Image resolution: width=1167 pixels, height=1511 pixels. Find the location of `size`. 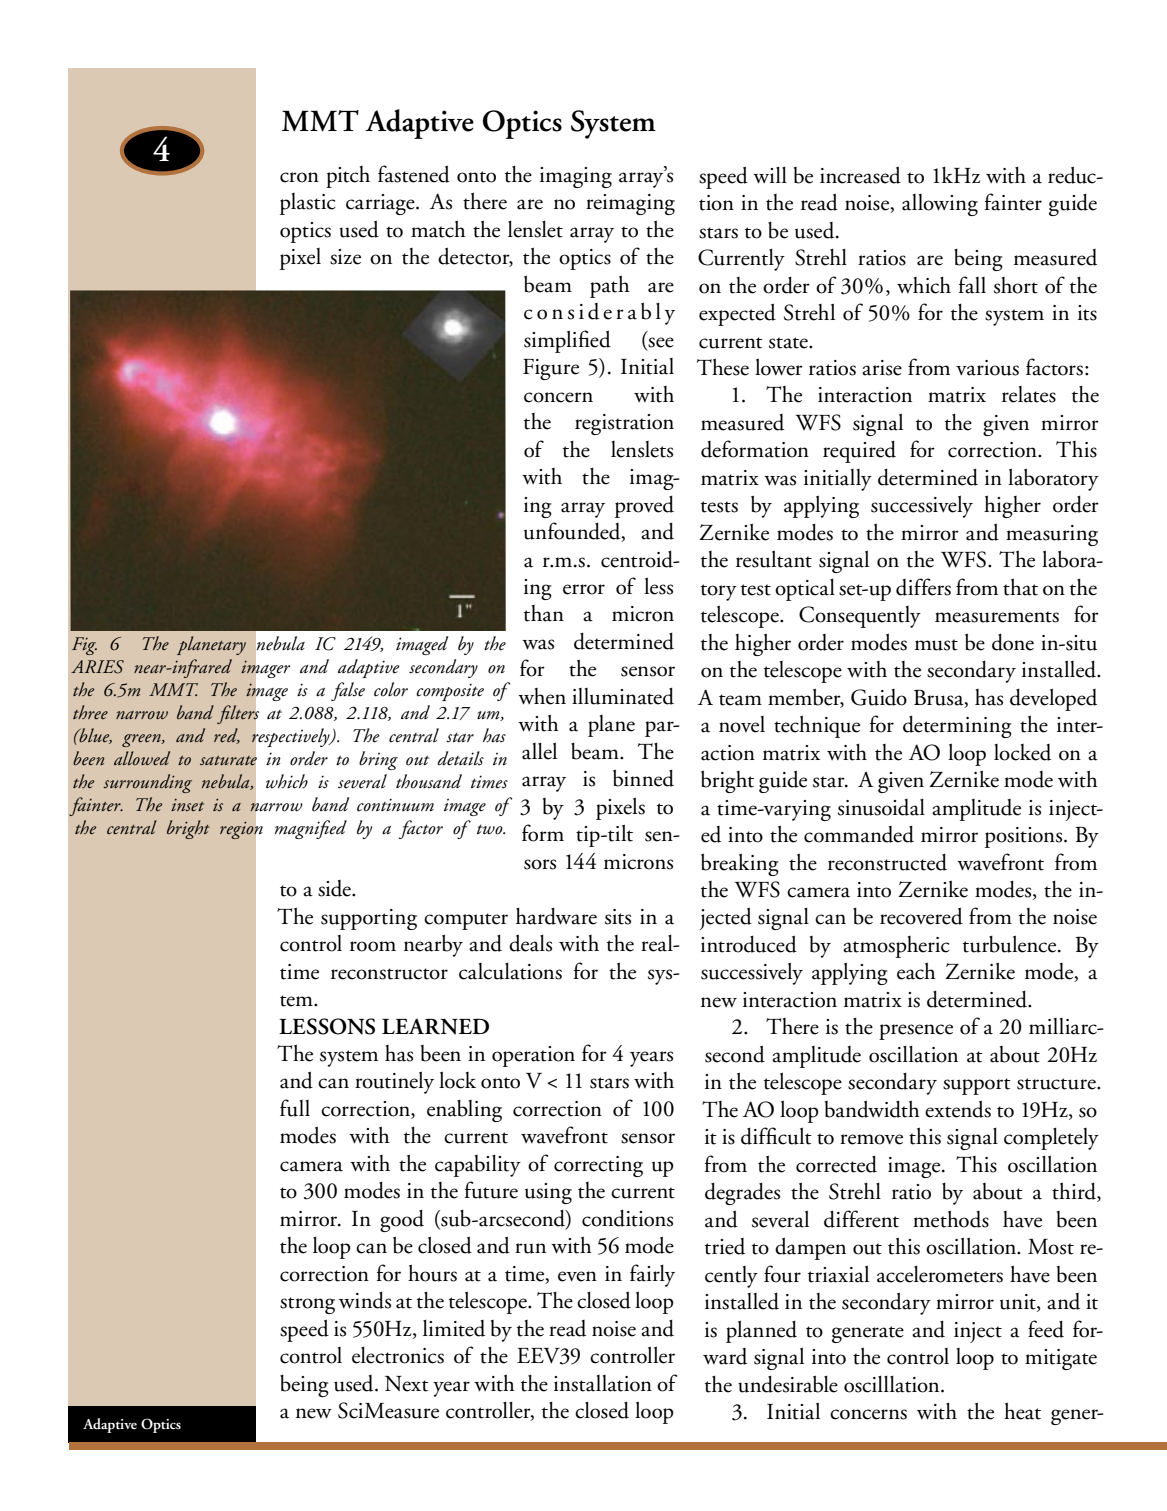

size is located at coordinates (345, 257).
